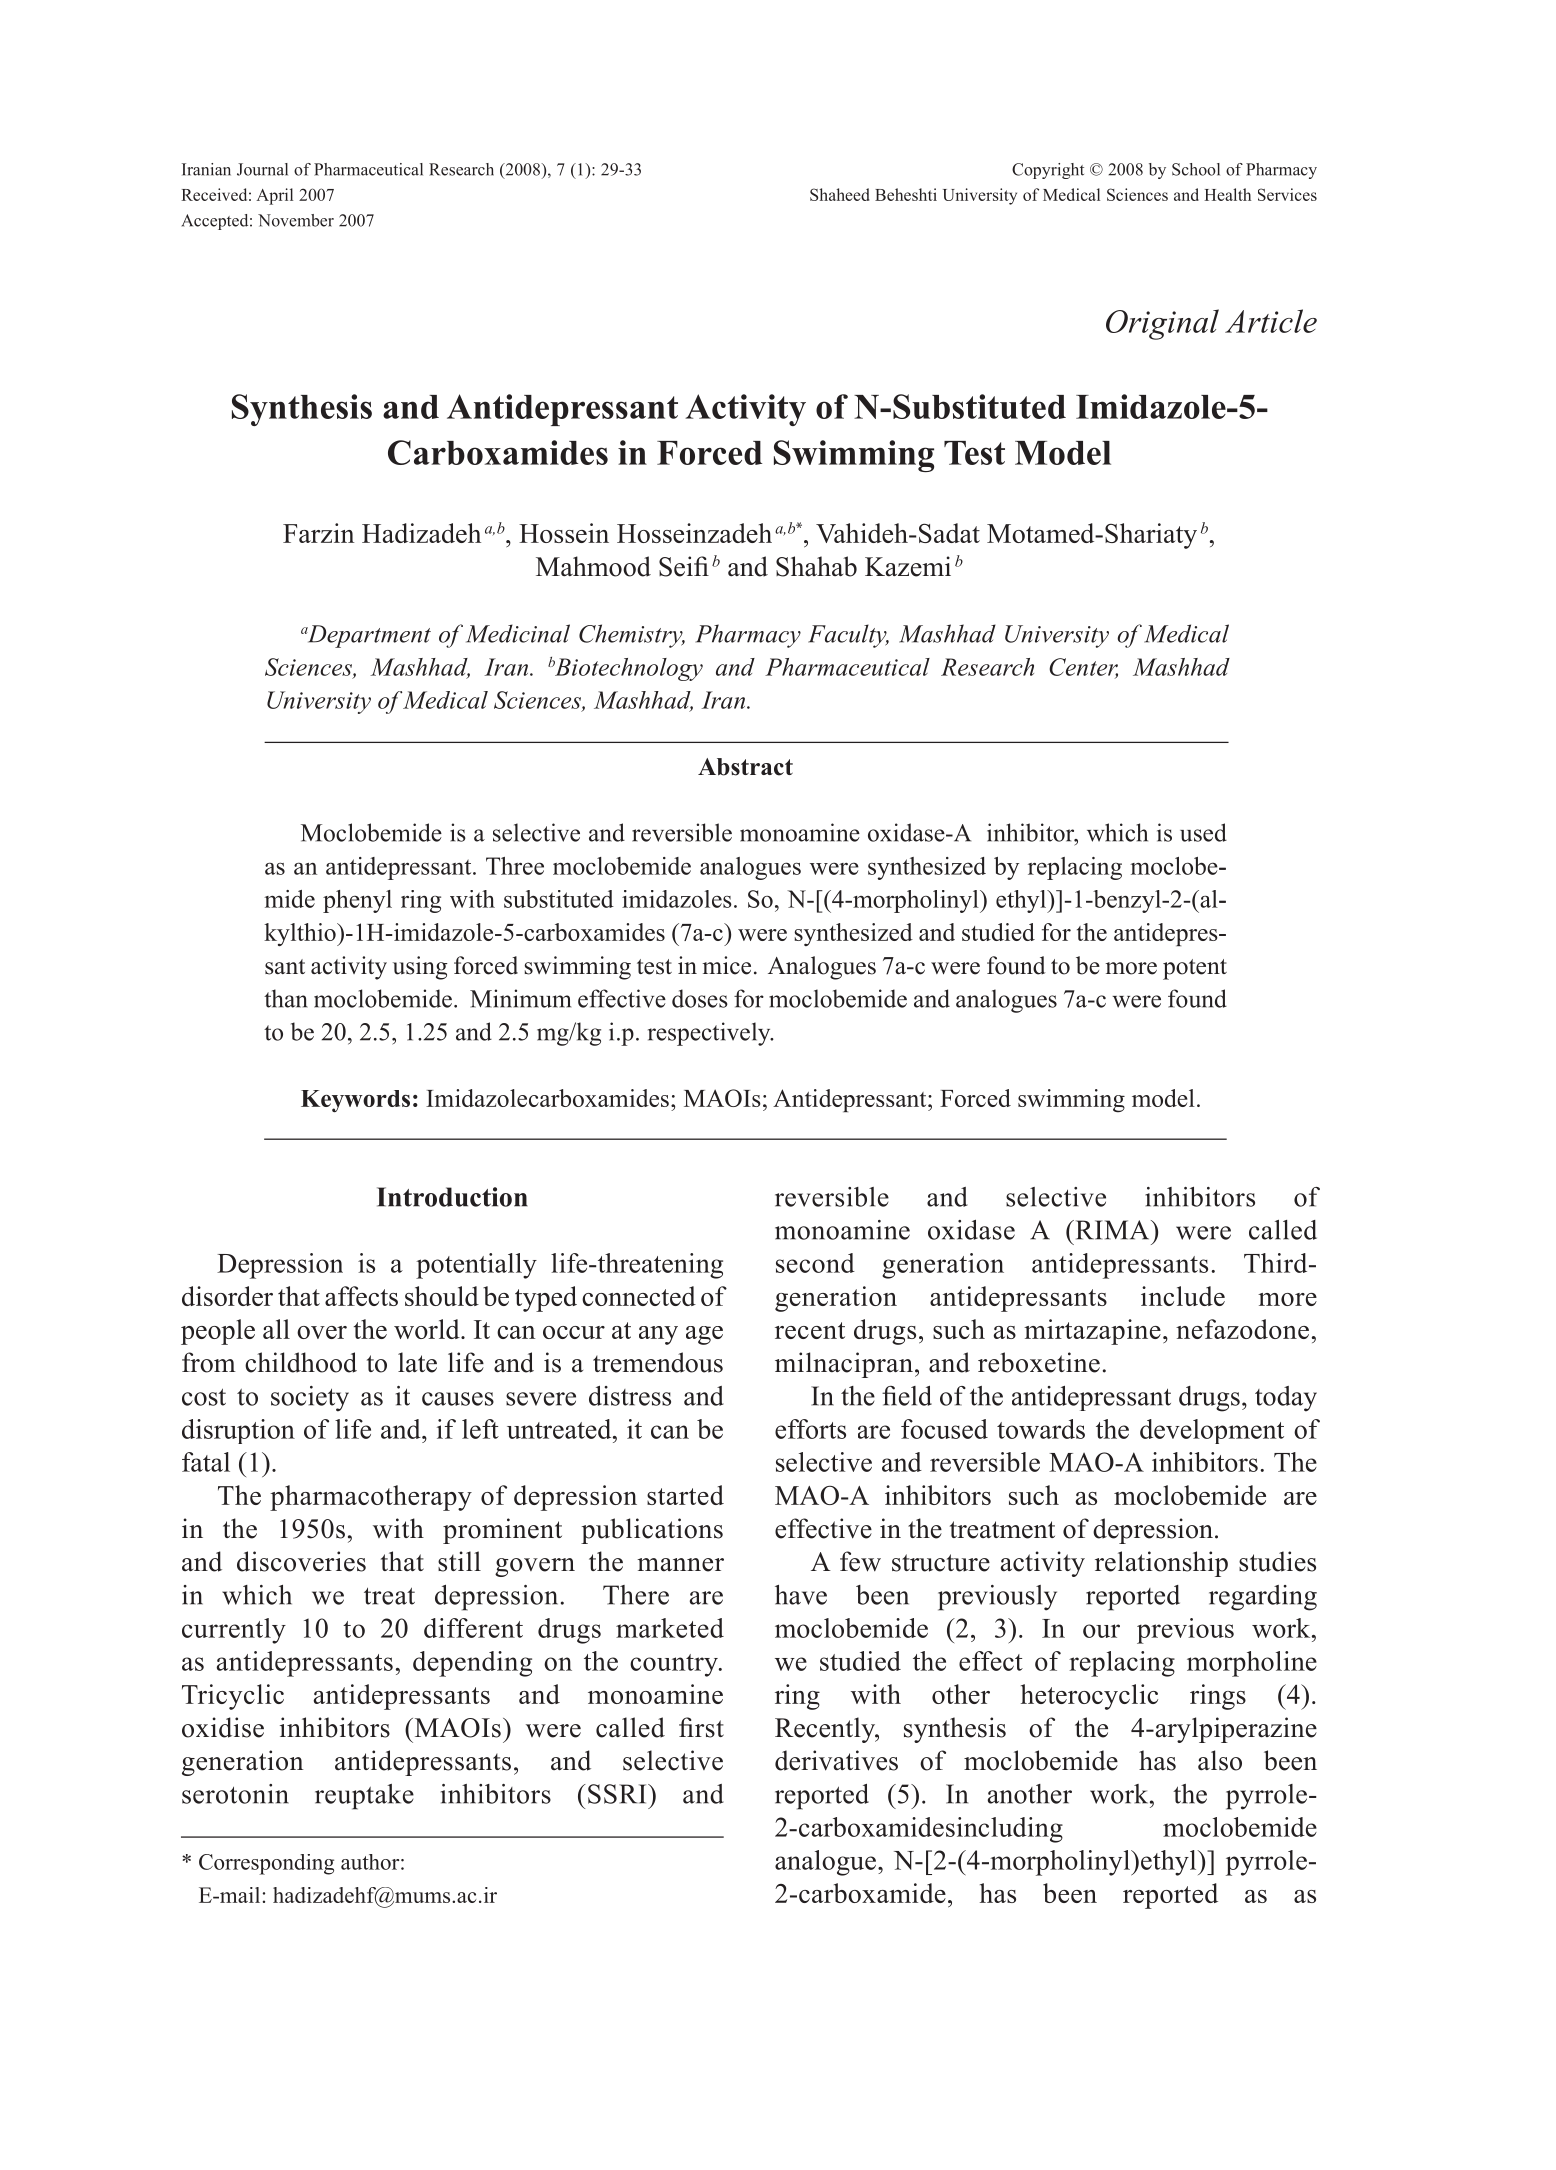  I want to click on School, so click(1196, 169).
